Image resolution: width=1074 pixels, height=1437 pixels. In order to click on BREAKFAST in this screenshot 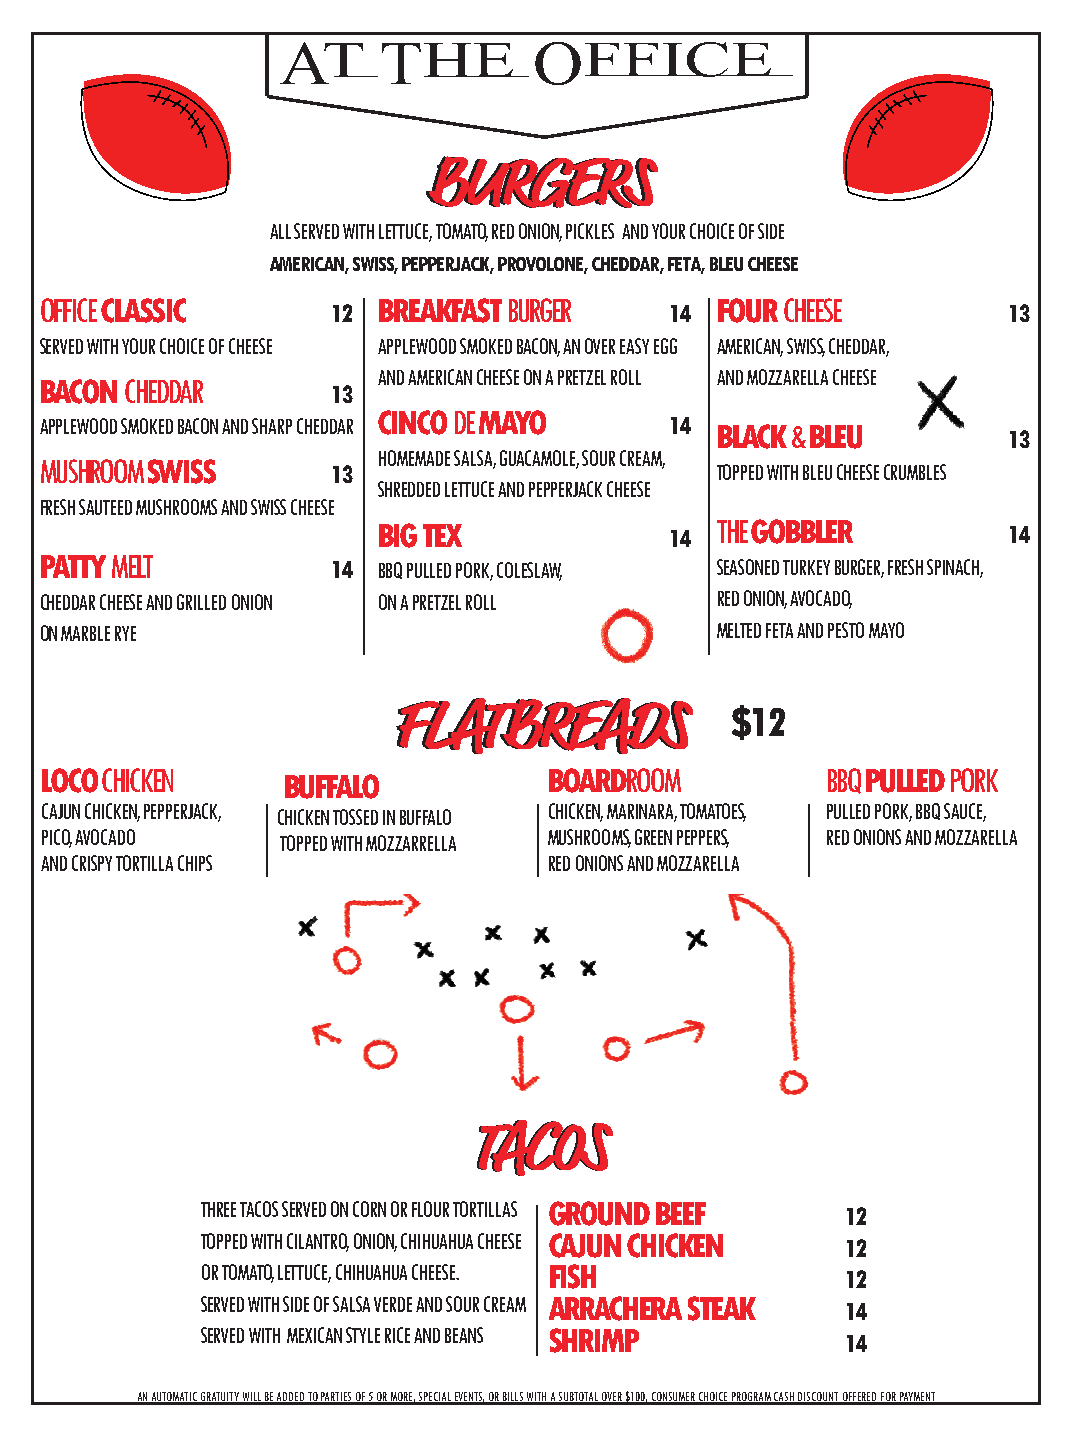, I will do `click(440, 310)`.
